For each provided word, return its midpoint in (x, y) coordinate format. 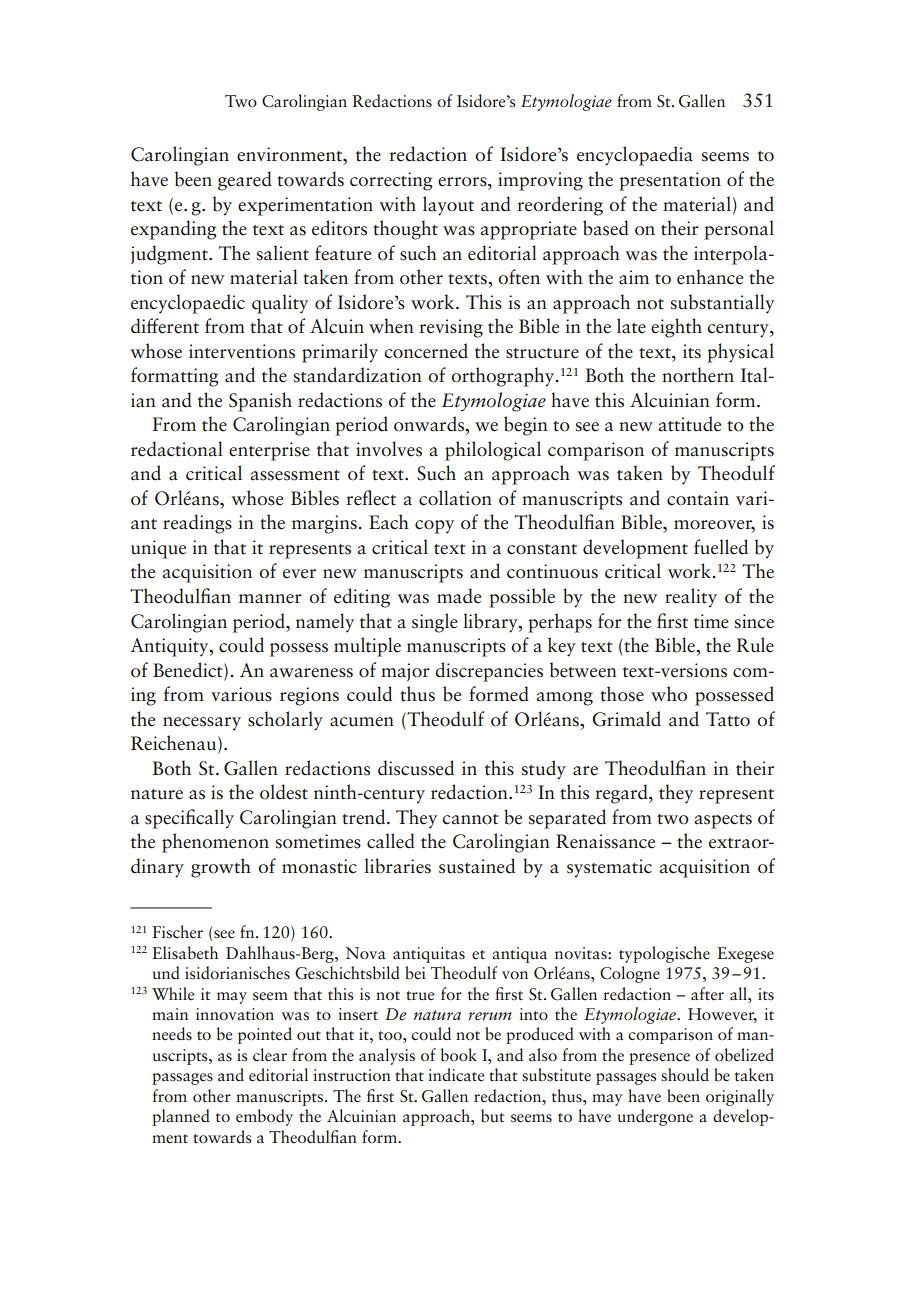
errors (463, 182)
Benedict (189, 670)
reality (691, 598)
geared (245, 181)
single (435, 623)
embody (264, 1117)
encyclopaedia (635, 156)
